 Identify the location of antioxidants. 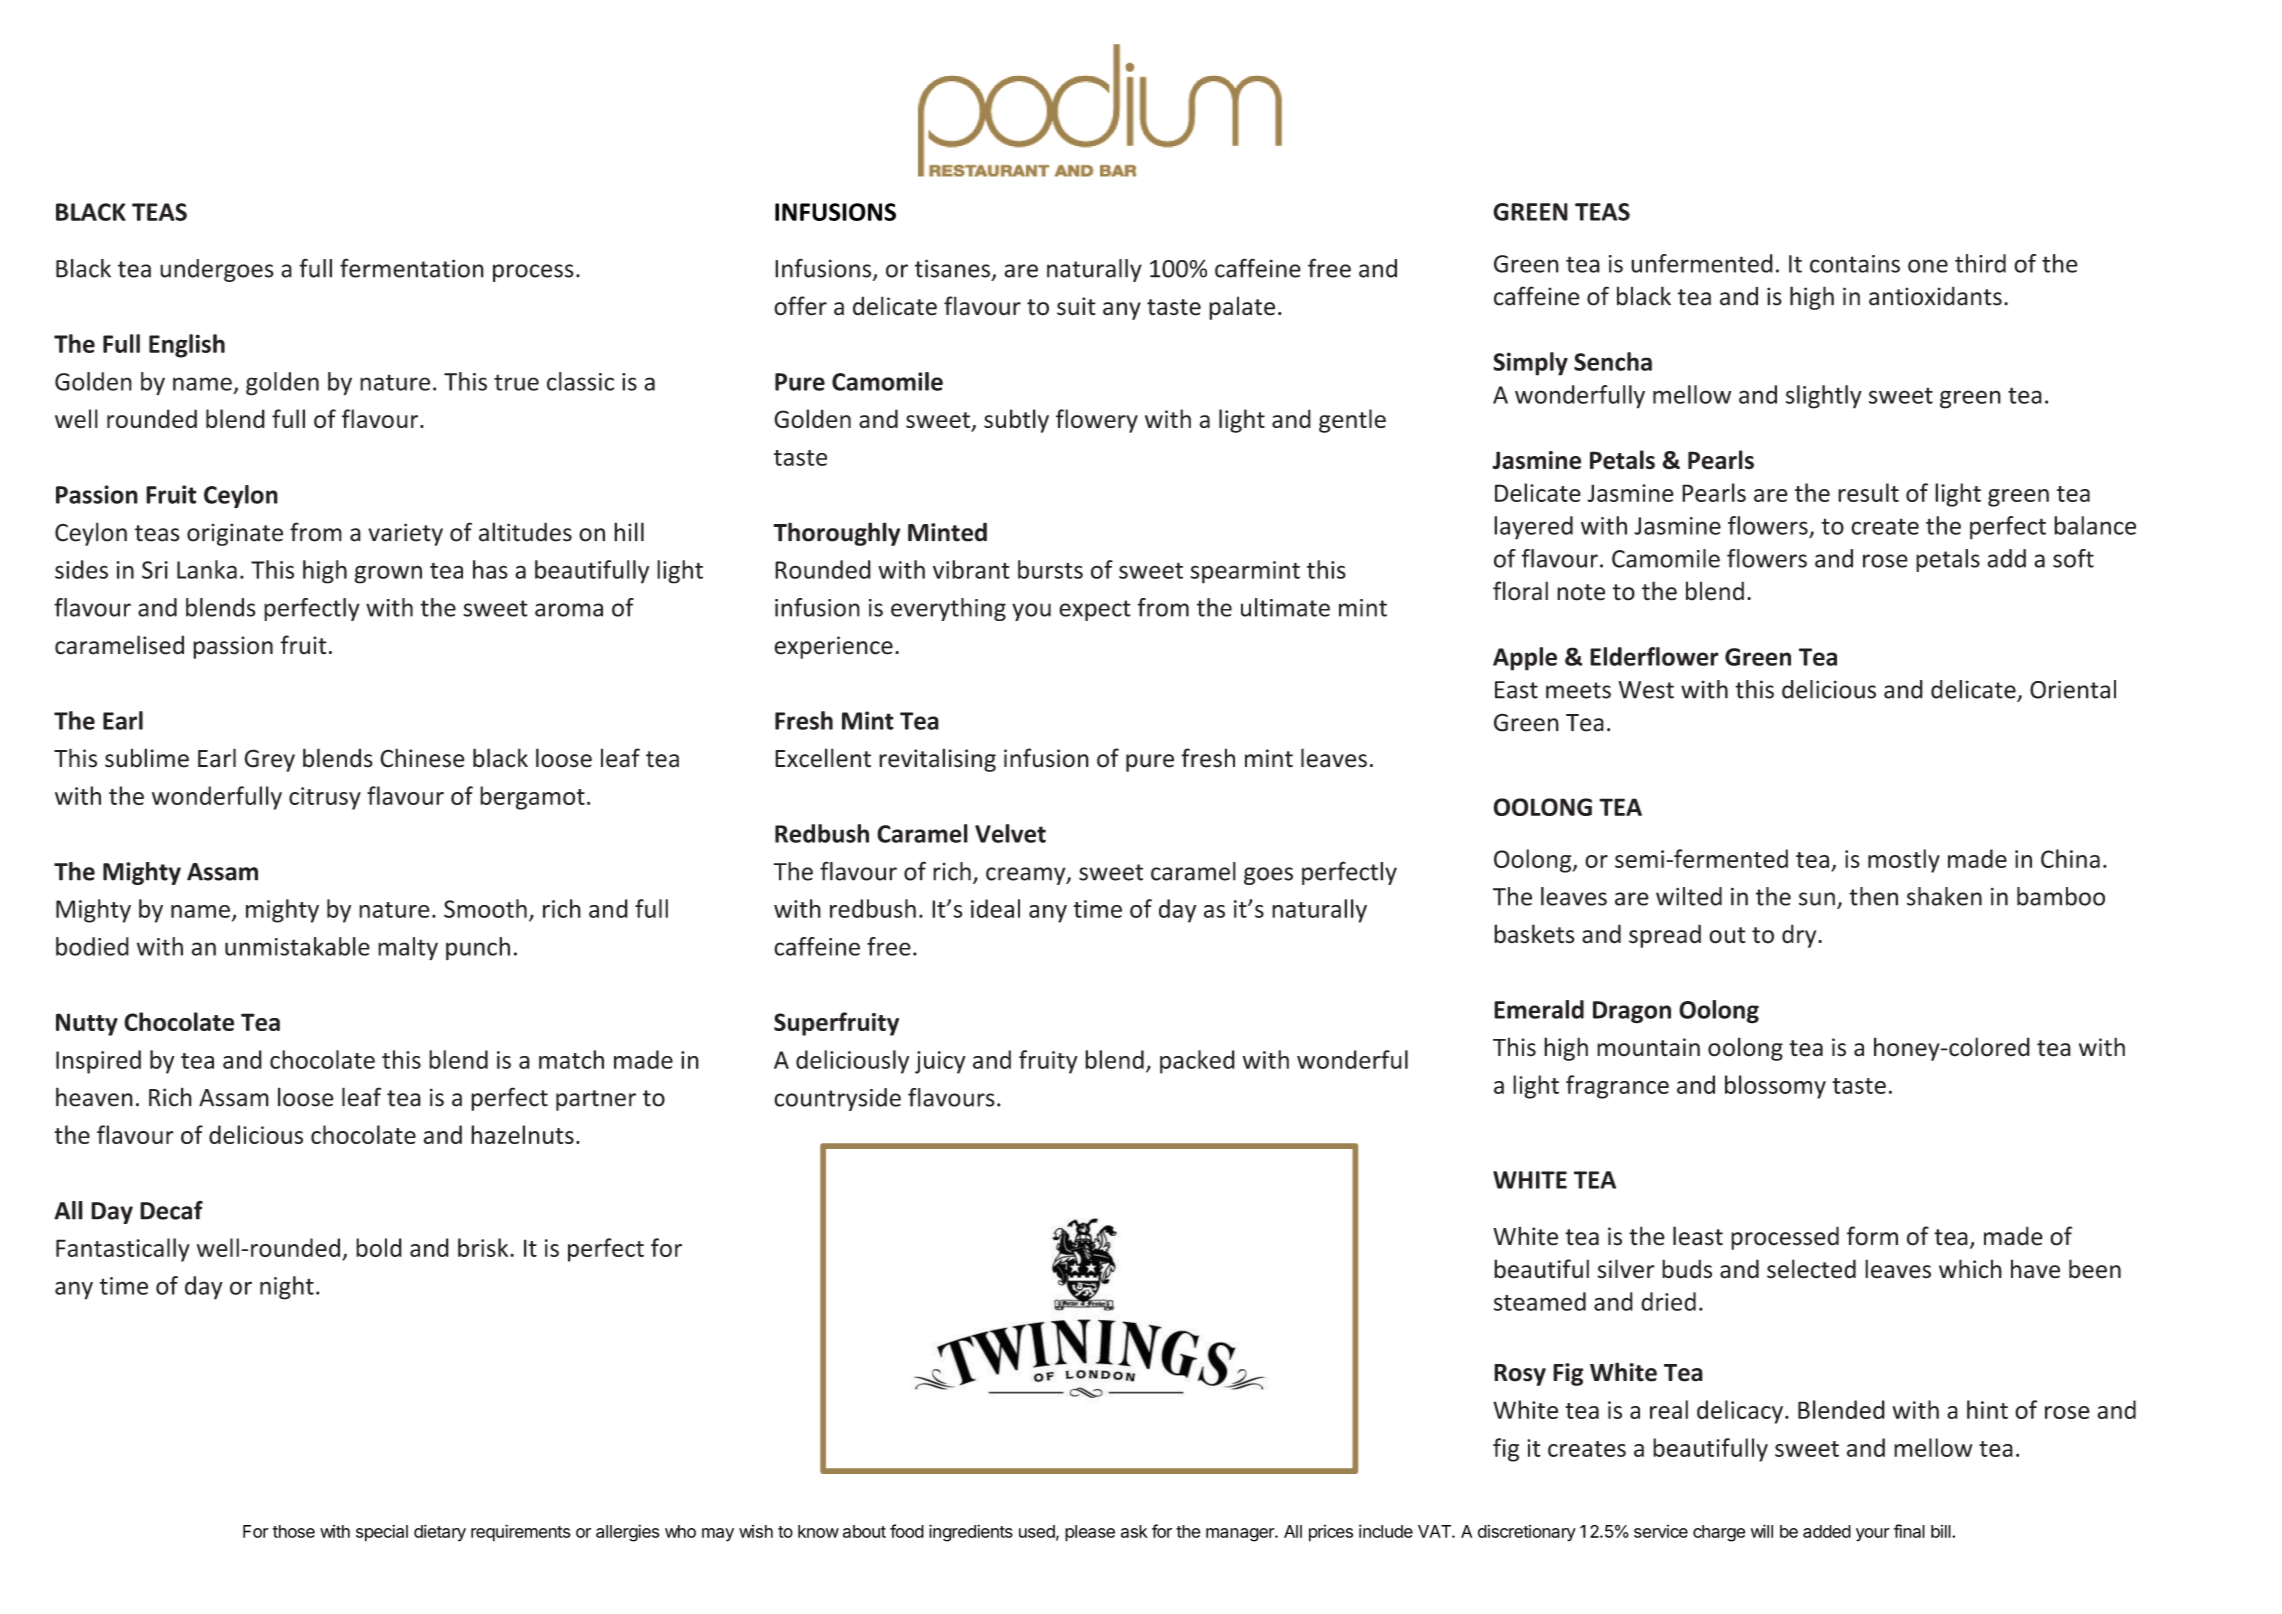
(1935, 296).
